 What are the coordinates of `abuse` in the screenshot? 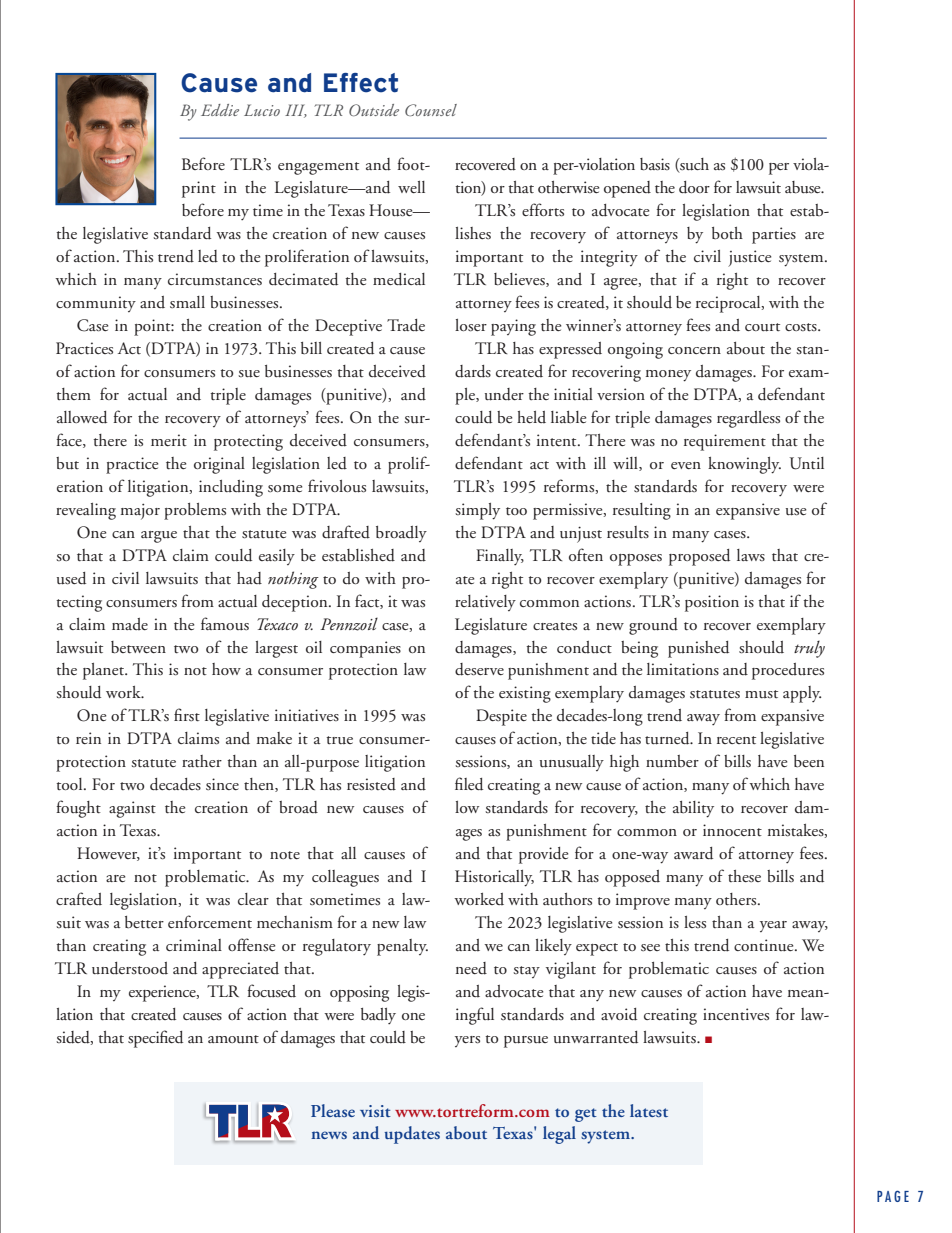 It's located at (804, 187).
